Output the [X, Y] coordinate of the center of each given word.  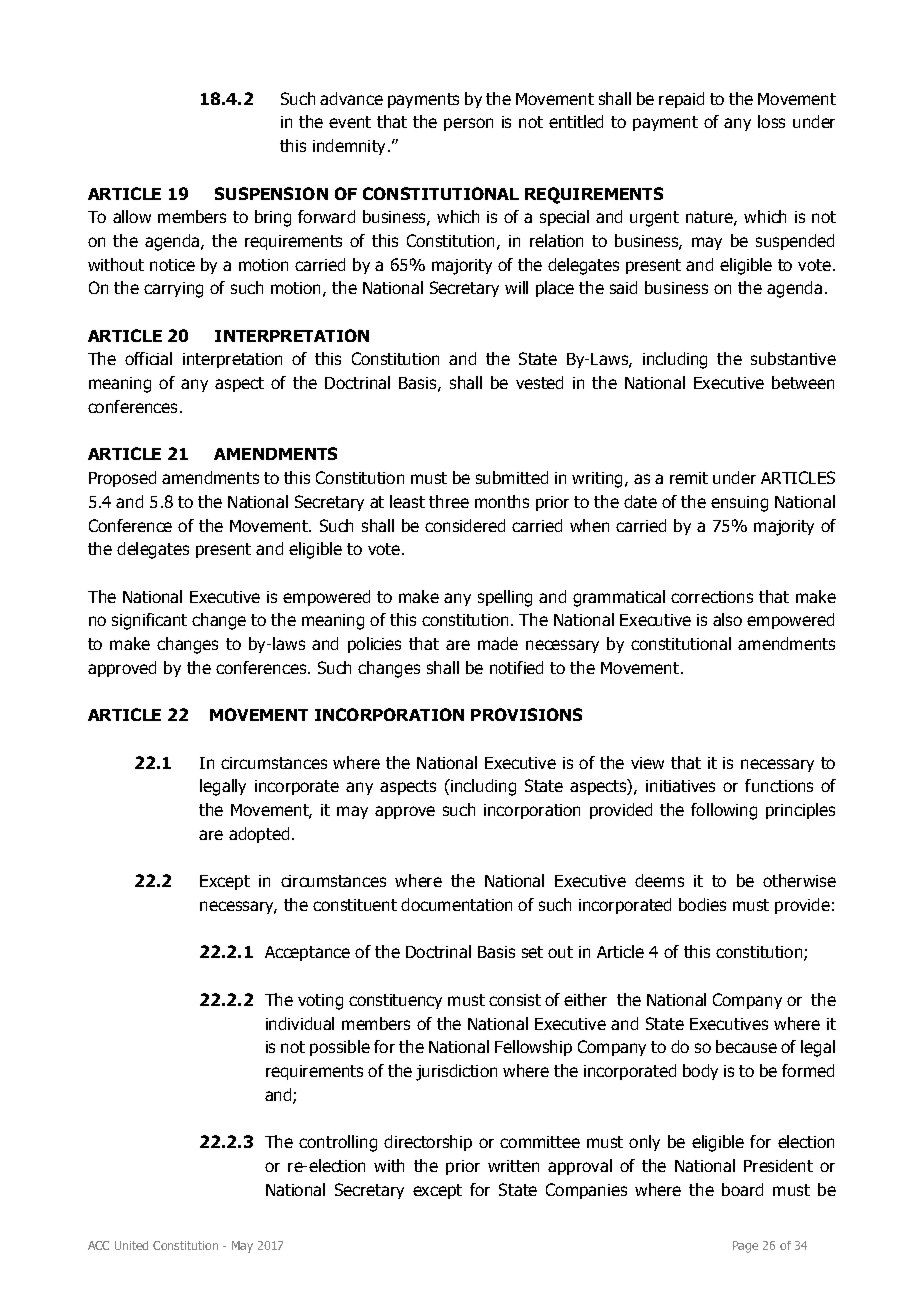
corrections [712, 597]
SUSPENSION [271, 193]
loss [771, 121]
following [724, 811]
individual [300, 1023]
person [468, 124]
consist [515, 1000]
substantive [793, 358]
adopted [259, 835]
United [131, 1245]
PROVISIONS [526, 714]
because [746, 1046]
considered [465, 525]
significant [149, 621]
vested [539, 382]
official [148, 358]
